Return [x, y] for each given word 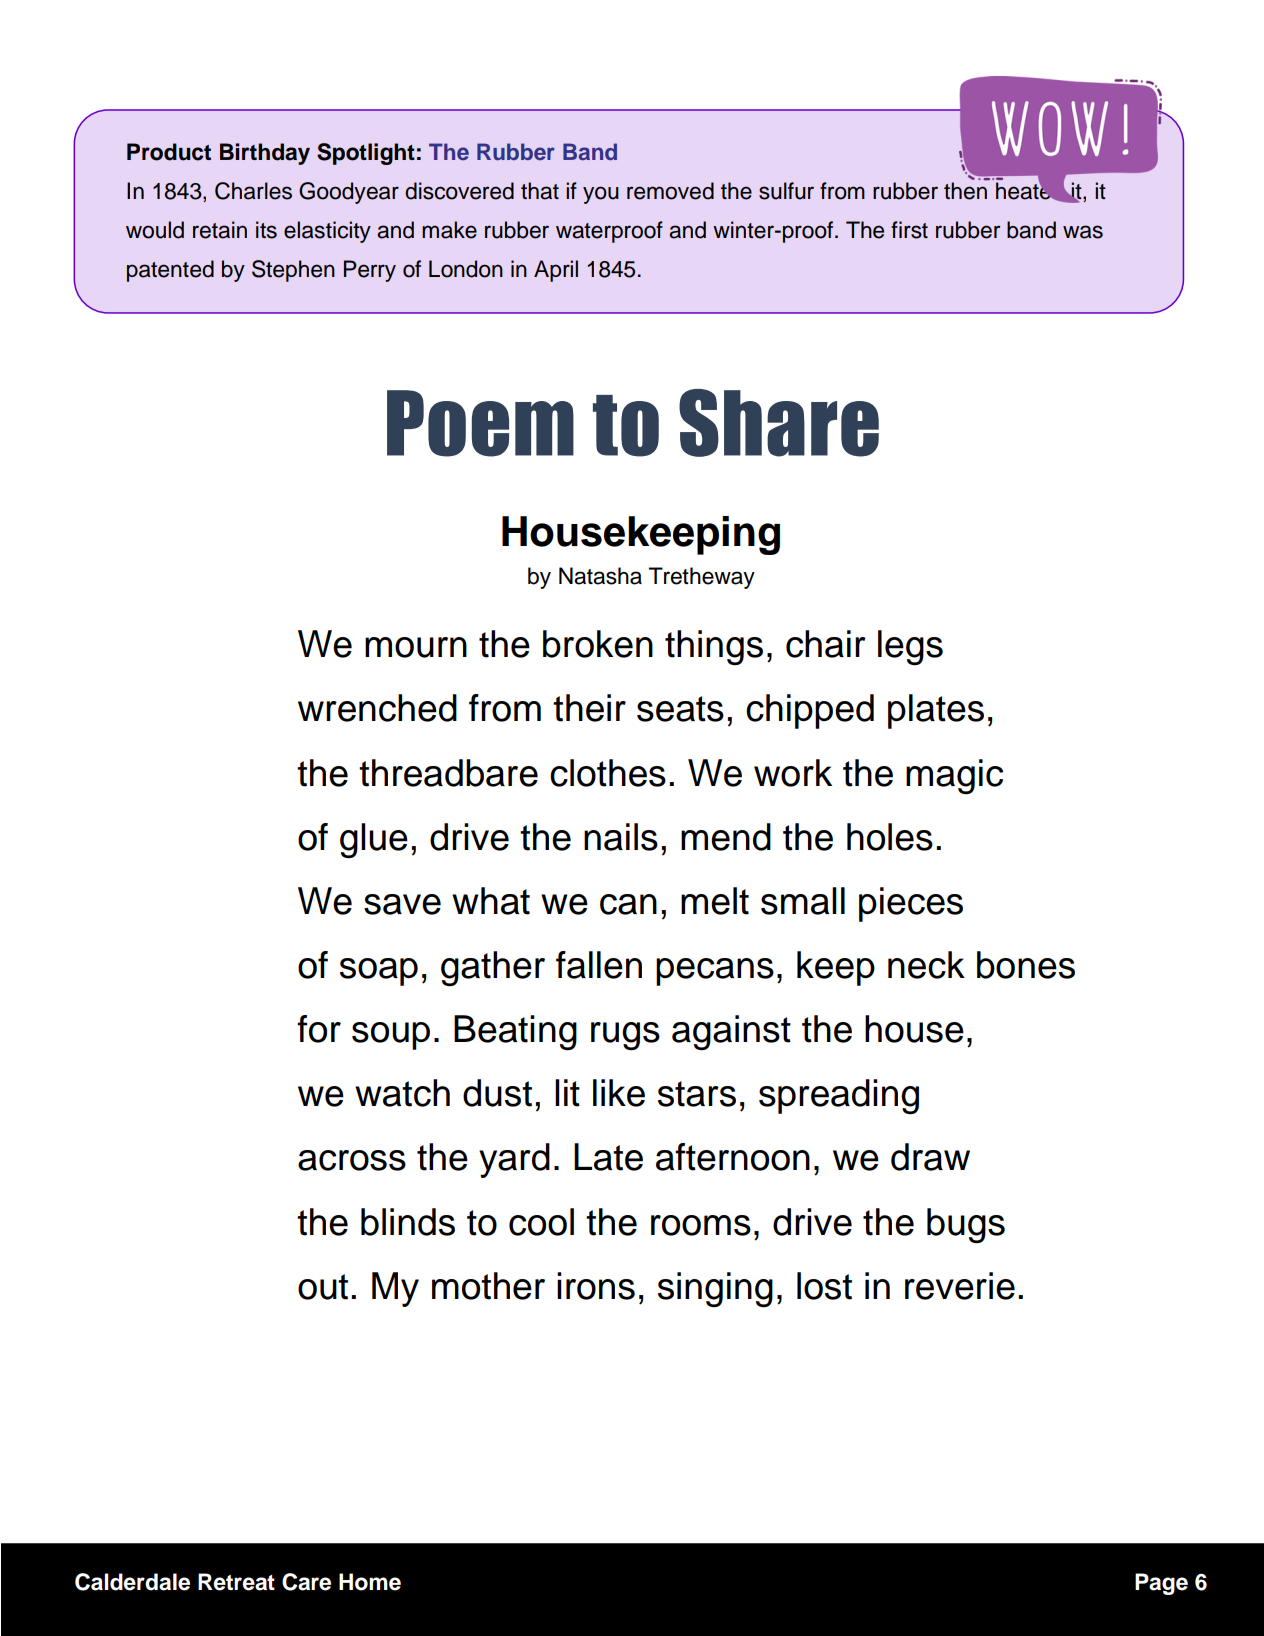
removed [670, 191]
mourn [416, 647]
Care [306, 1582]
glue [374, 840]
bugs [966, 1225]
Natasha [600, 576]
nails [621, 837]
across [352, 1160]
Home [370, 1582]
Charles [253, 191]
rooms [701, 1225]
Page [1161, 1584]
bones [1026, 965]
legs [910, 647]
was [1083, 232]
